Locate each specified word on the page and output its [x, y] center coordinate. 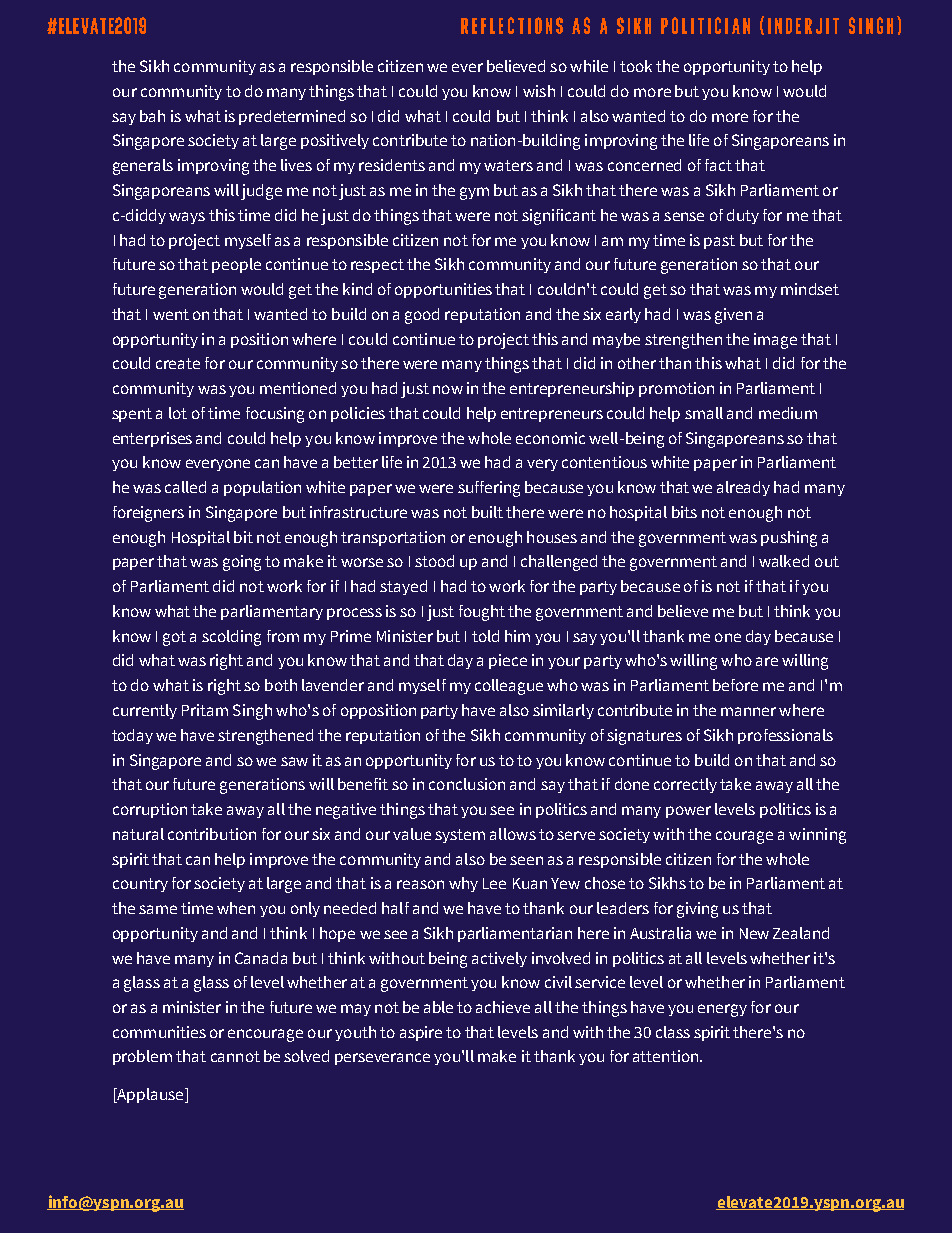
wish [539, 91]
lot [178, 413]
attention [665, 1056]
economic [550, 438]
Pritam [205, 710]
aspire [421, 1033]
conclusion [467, 784]
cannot [235, 1056]
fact [718, 165]
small [704, 413]
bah [152, 116]
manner [748, 711]
